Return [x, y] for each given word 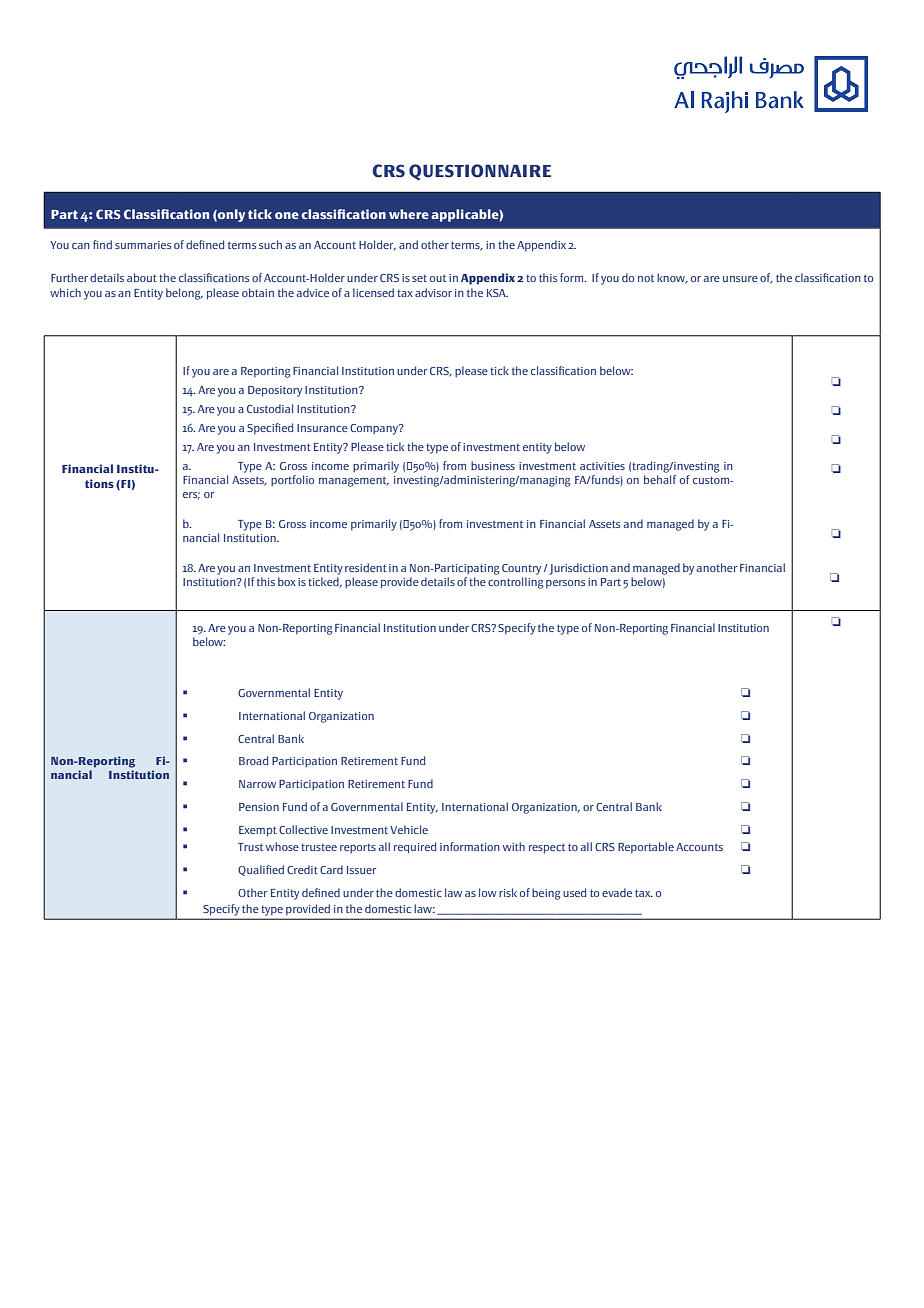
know [672, 278]
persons [565, 584]
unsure [740, 279]
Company [375, 429]
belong [184, 294]
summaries [143, 245]
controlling [516, 583]
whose [282, 846]
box [287, 581]
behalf [660, 479]
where [409, 214]
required [415, 848]
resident [366, 567]
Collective [303, 829]
